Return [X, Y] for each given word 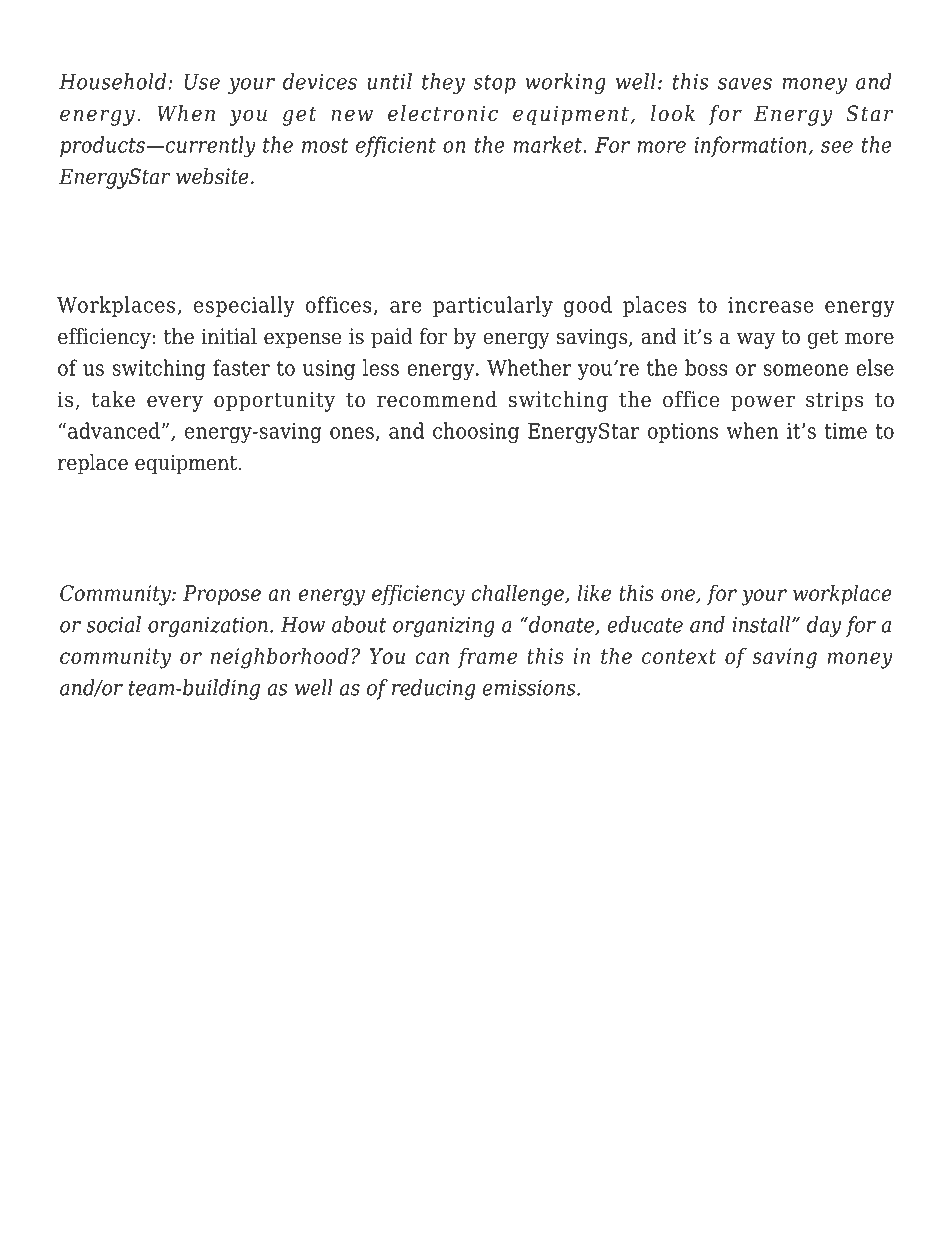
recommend [437, 399]
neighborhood [280, 658]
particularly [493, 306]
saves [745, 84]
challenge [519, 595]
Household [114, 81]
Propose [222, 595]
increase [771, 305]
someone [806, 370]
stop [494, 84]
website [212, 176]
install [763, 624]
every [175, 403]
